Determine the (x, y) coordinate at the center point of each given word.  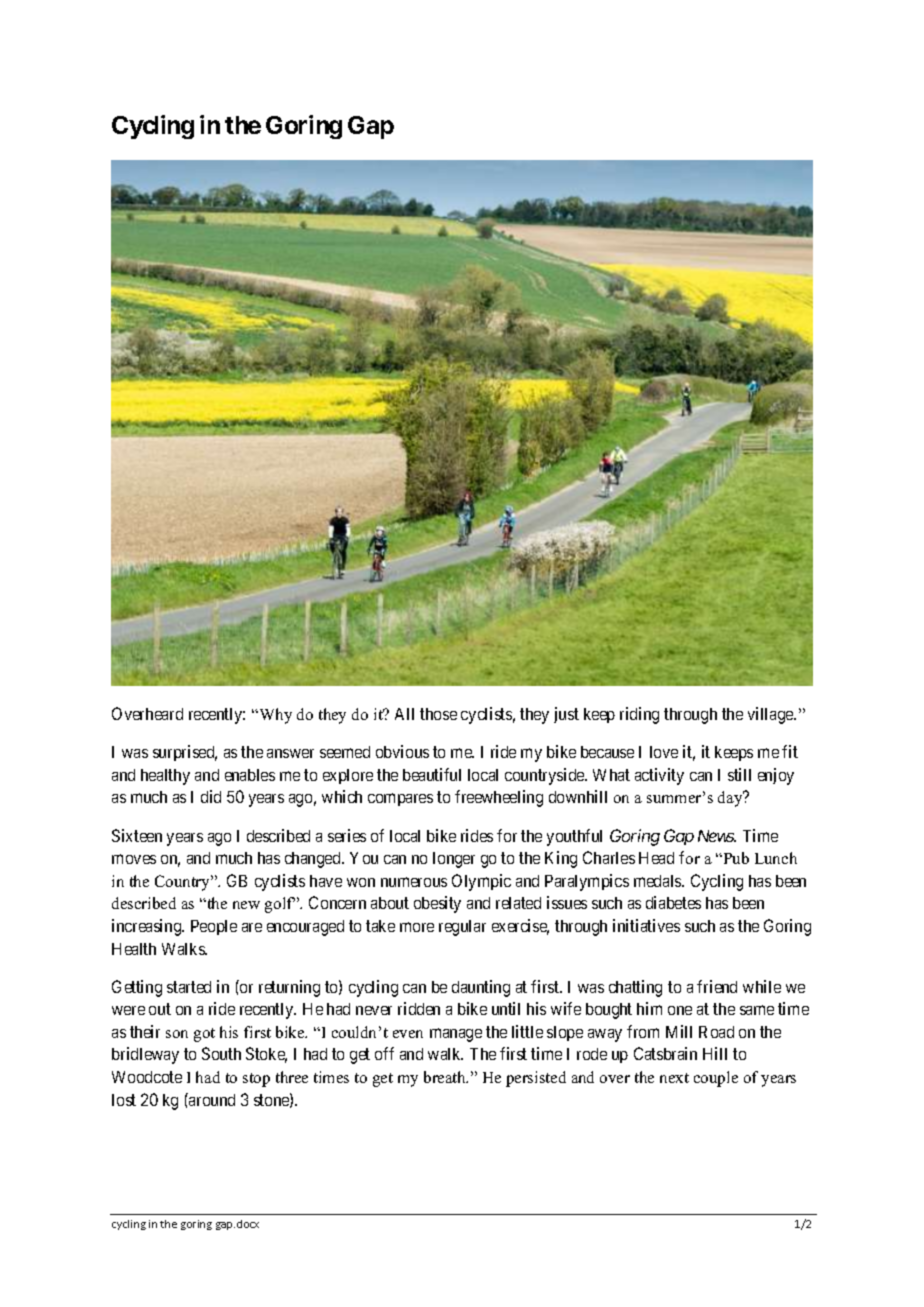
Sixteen (137, 835)
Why (274, 716)
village (771, 715)
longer (454, 860)
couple (716, 1079)
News (717, 836)
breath (446, 1077)
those (438, 714)
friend (717, 986)
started (189, 987)
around (211, 1099)
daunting (481, 988)
